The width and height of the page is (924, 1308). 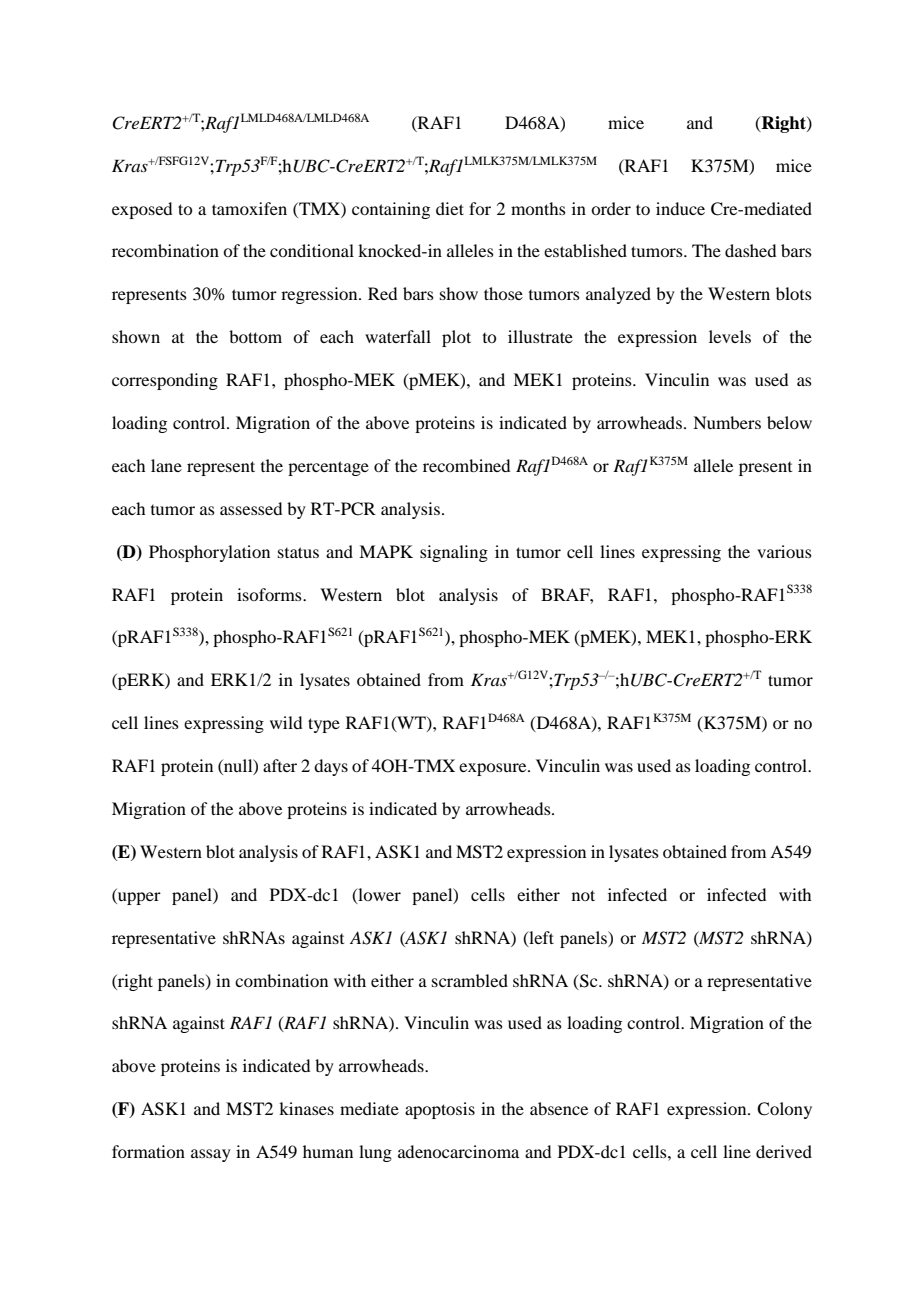 I want to click on exposure, so click(x=494, y=769).
